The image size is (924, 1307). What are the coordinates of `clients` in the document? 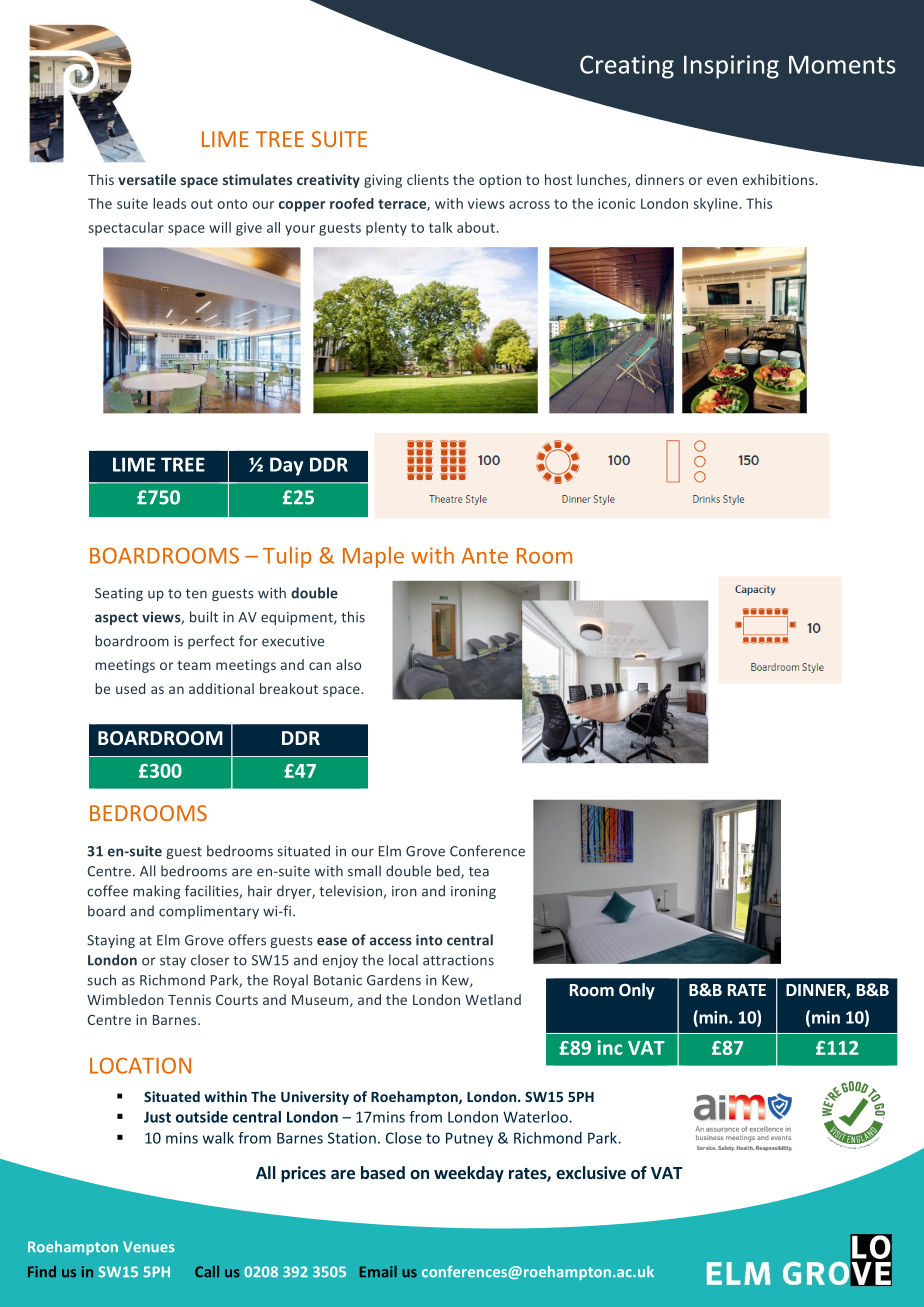 It's located at (428, 179).
